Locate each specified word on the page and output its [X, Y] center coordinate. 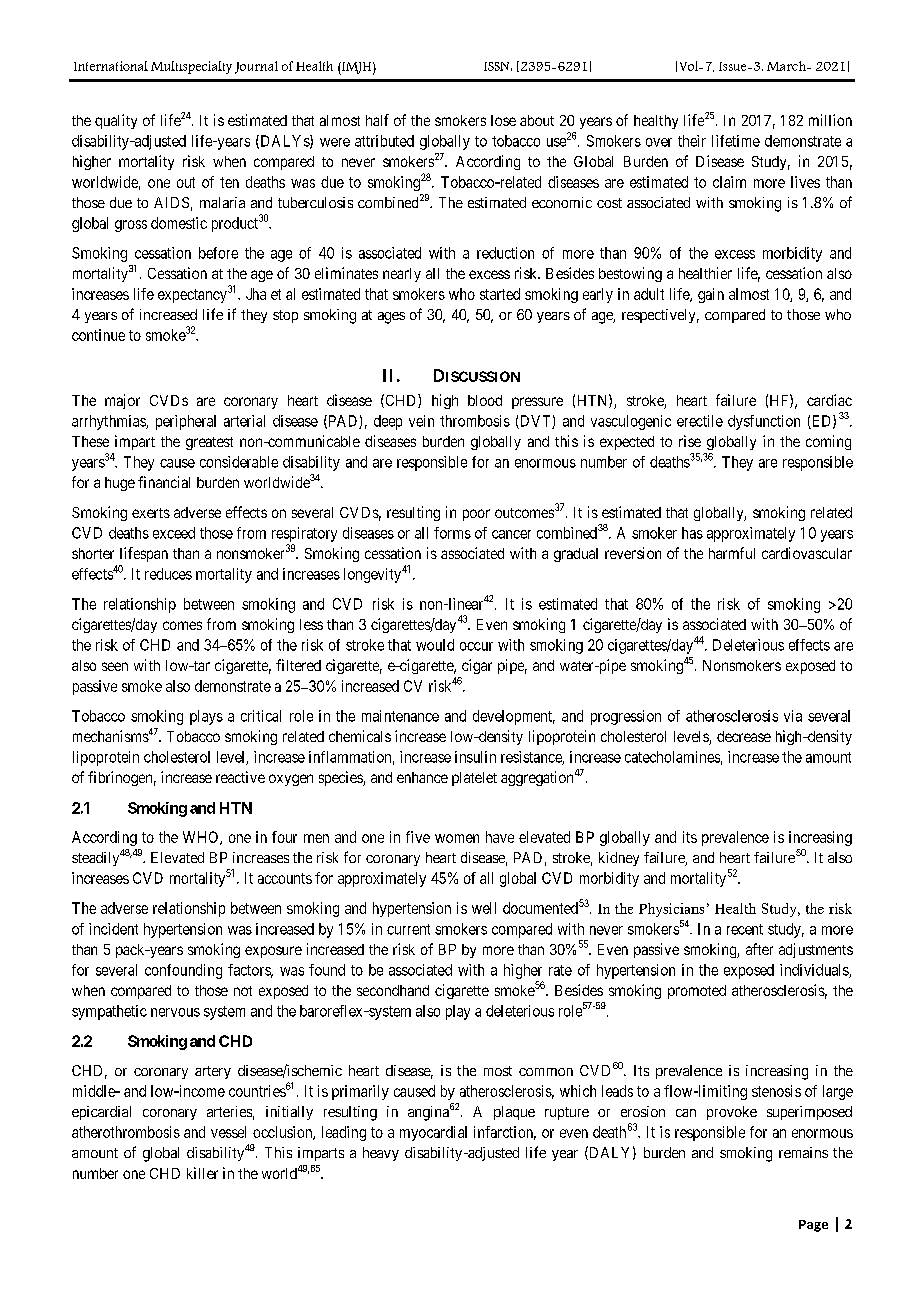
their [692, 141]
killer [202, 1173]
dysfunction [764, 422]
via [793, 716]
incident [113, 929]
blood [485, 400]
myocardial [433, 1133]
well [484, 908]
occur [476, 646]
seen [115, 666]
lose [503, 120]
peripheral [186, 422]
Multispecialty [191, 67]
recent [745, 929]
